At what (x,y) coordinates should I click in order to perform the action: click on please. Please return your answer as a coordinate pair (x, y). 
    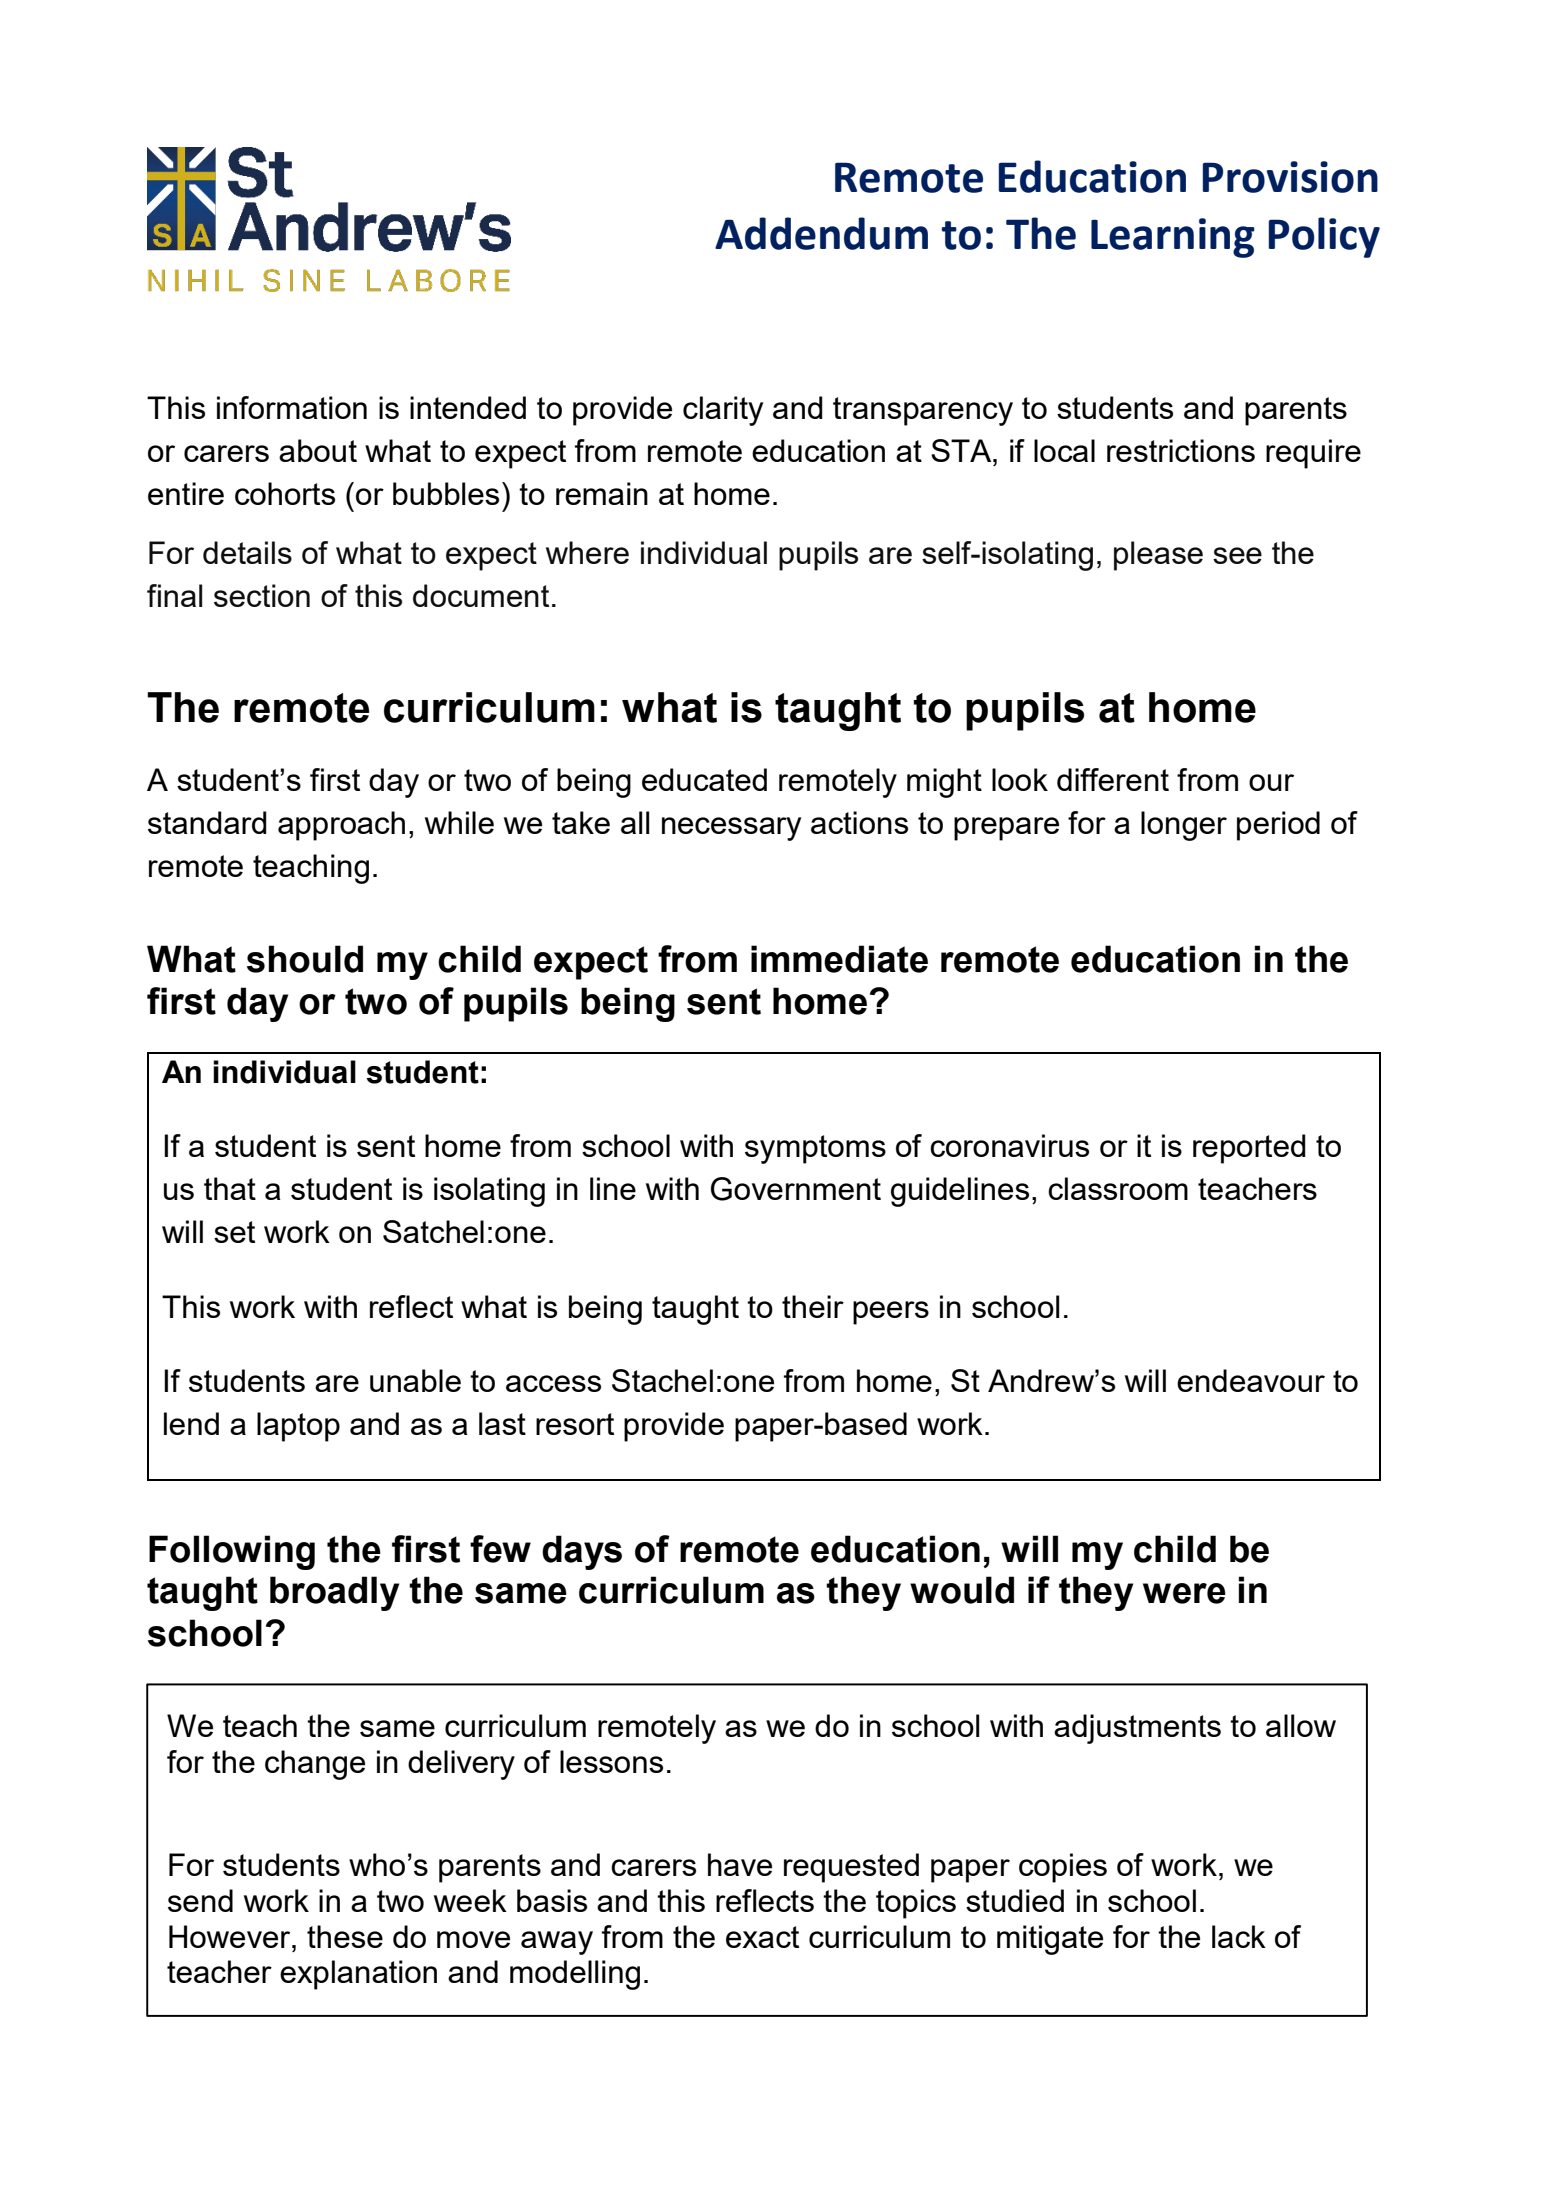
    Looking at the image, I should click on (1158, 556).
